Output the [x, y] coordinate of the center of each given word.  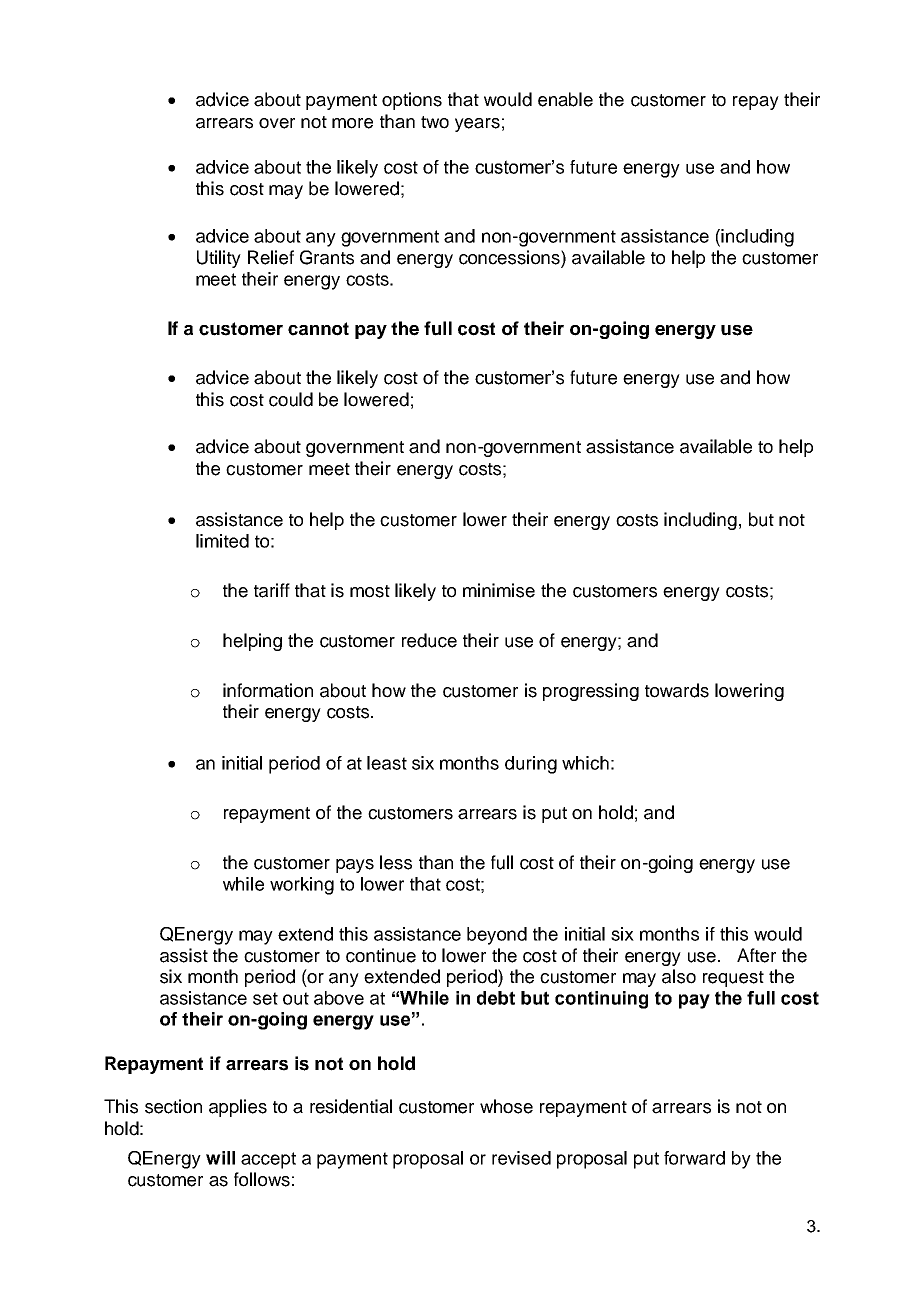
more [352, 123]
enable [565, 99]
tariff [272, 590]
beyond [497, 936]
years [477, 125]
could [291, 399]
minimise [499, 590]
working [302, 886]
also [679, 976]
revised [521, 1158]
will [220, 1158]
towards [677, 690]
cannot [318, 329]
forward [694, 1158]
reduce [429, 640]
